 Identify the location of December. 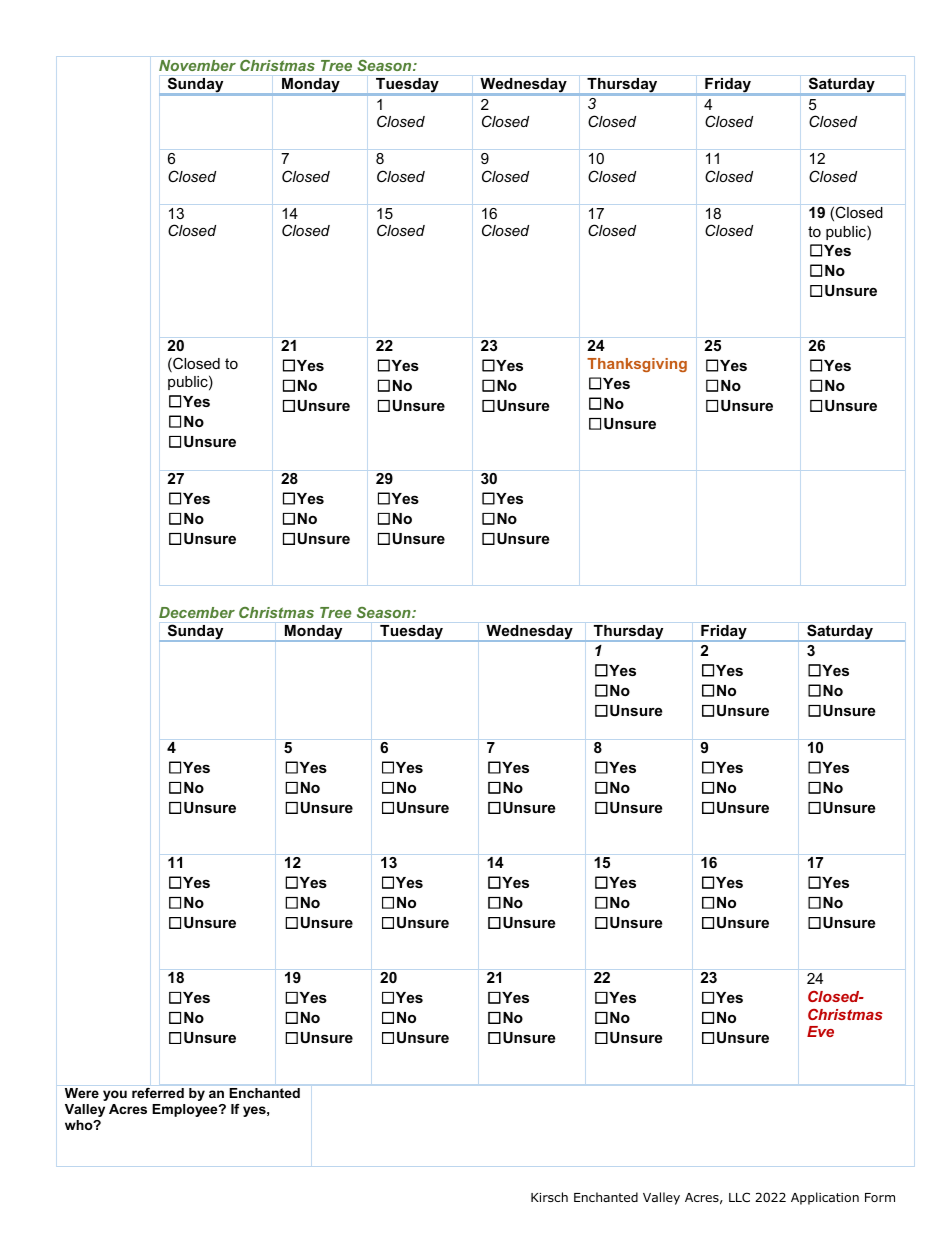
(197, 612).
